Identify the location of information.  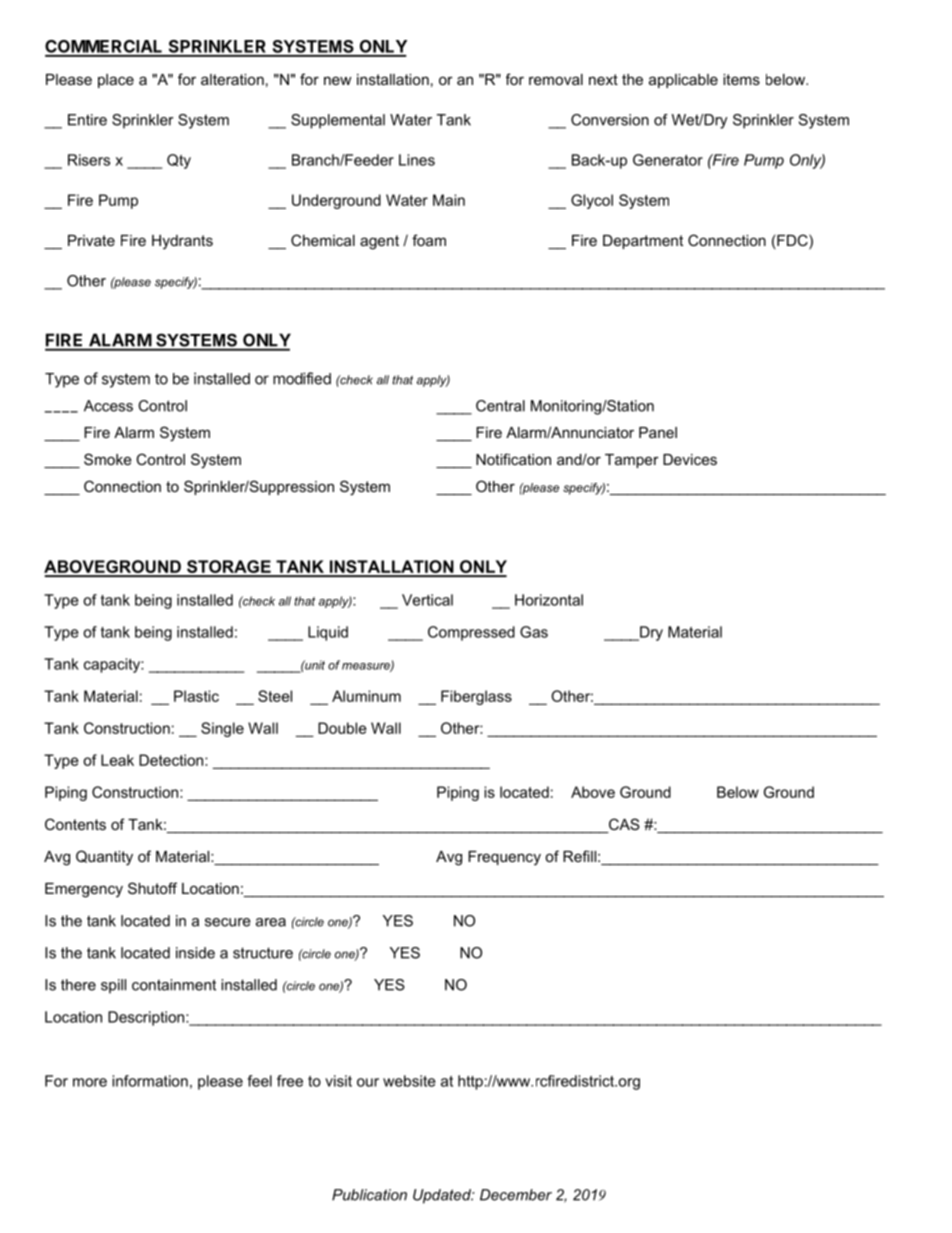
(150, 1081).
